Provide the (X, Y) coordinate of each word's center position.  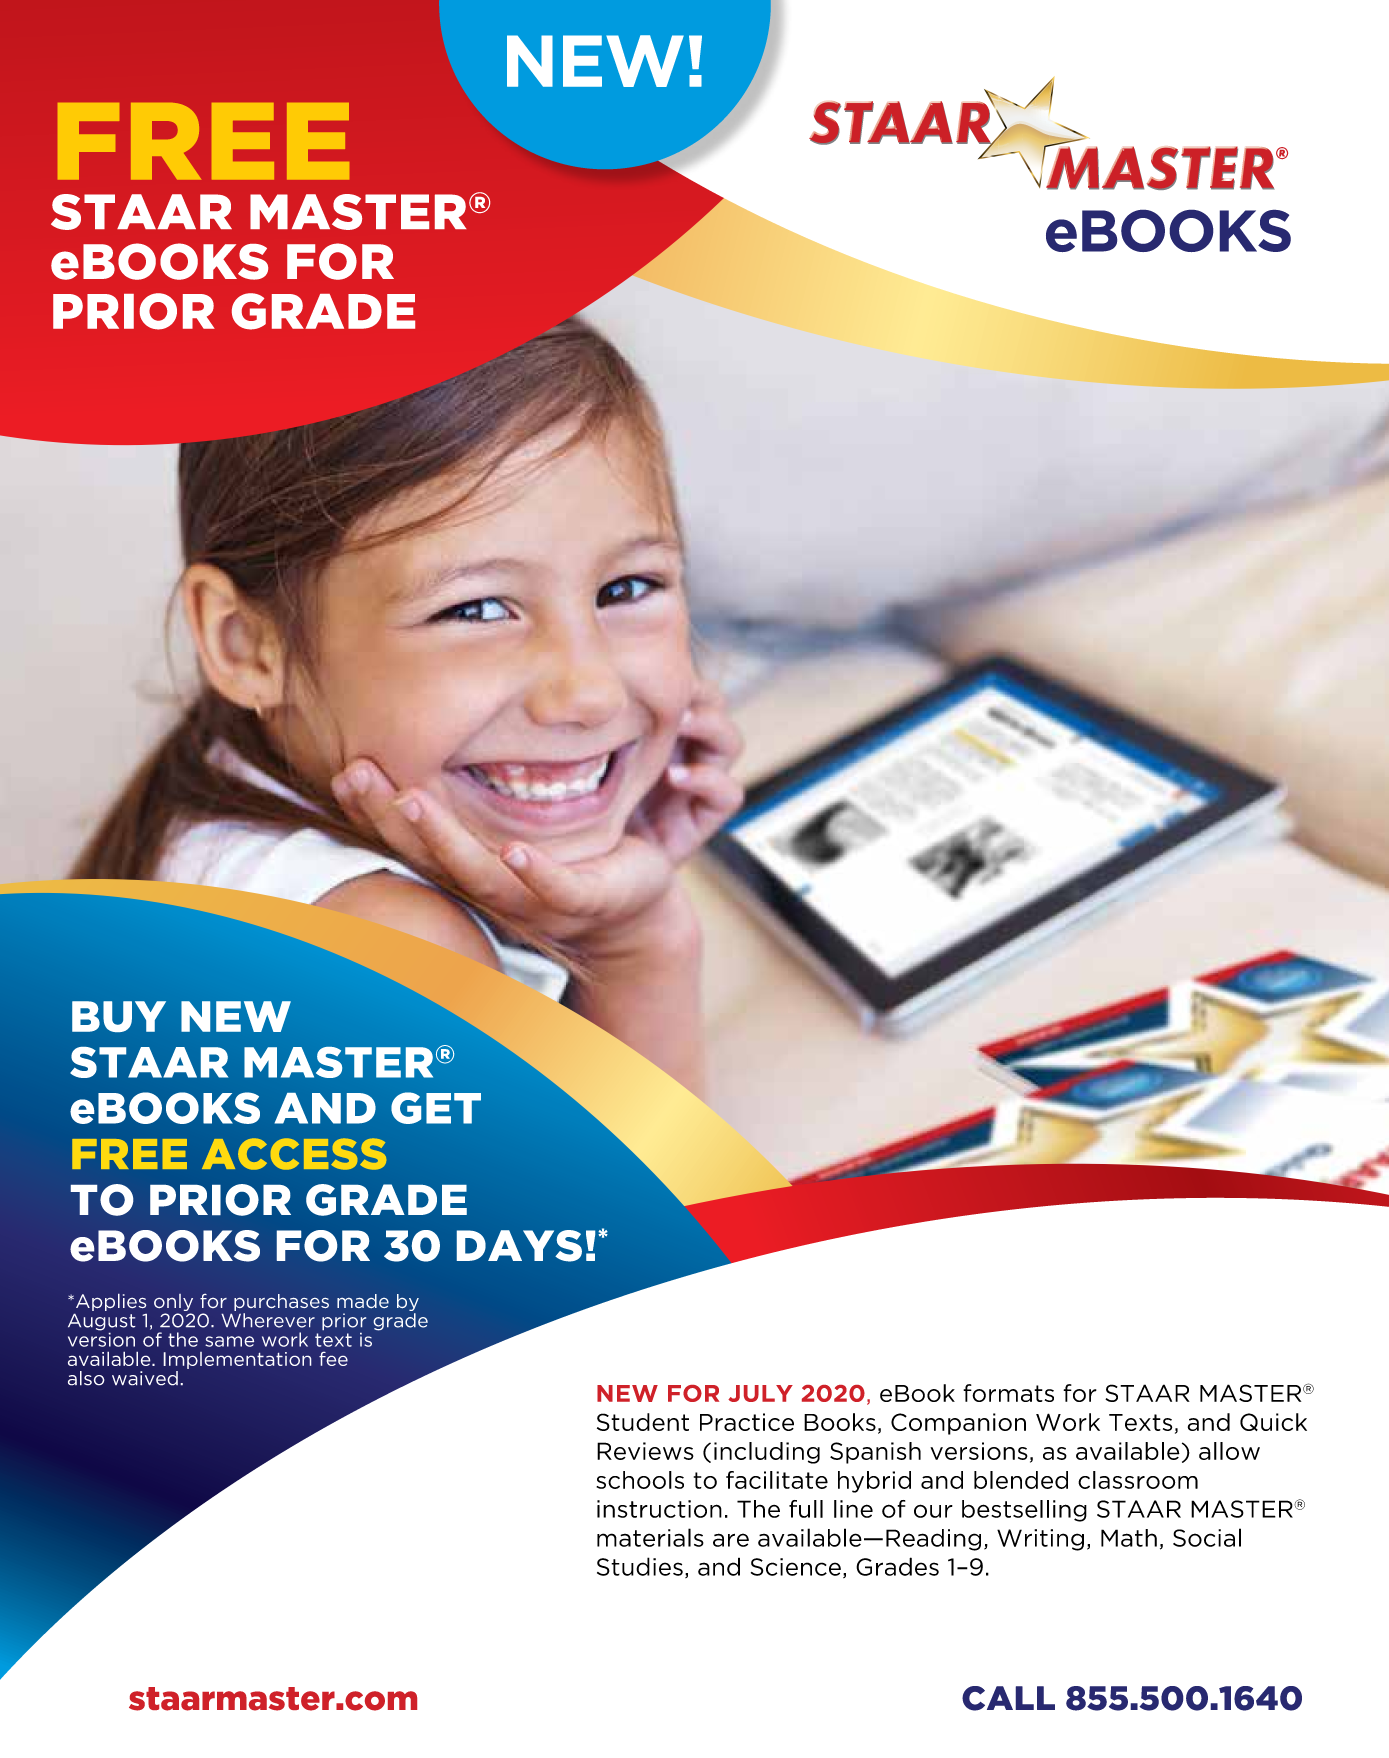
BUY (119, 1016)
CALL (1008, 1698)
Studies (640, 1566)
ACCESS (294, 1154)
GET (436, 1108)
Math (1129, 1538)
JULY (760, 1393)
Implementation (238, 1360)
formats (1008, 1393)
